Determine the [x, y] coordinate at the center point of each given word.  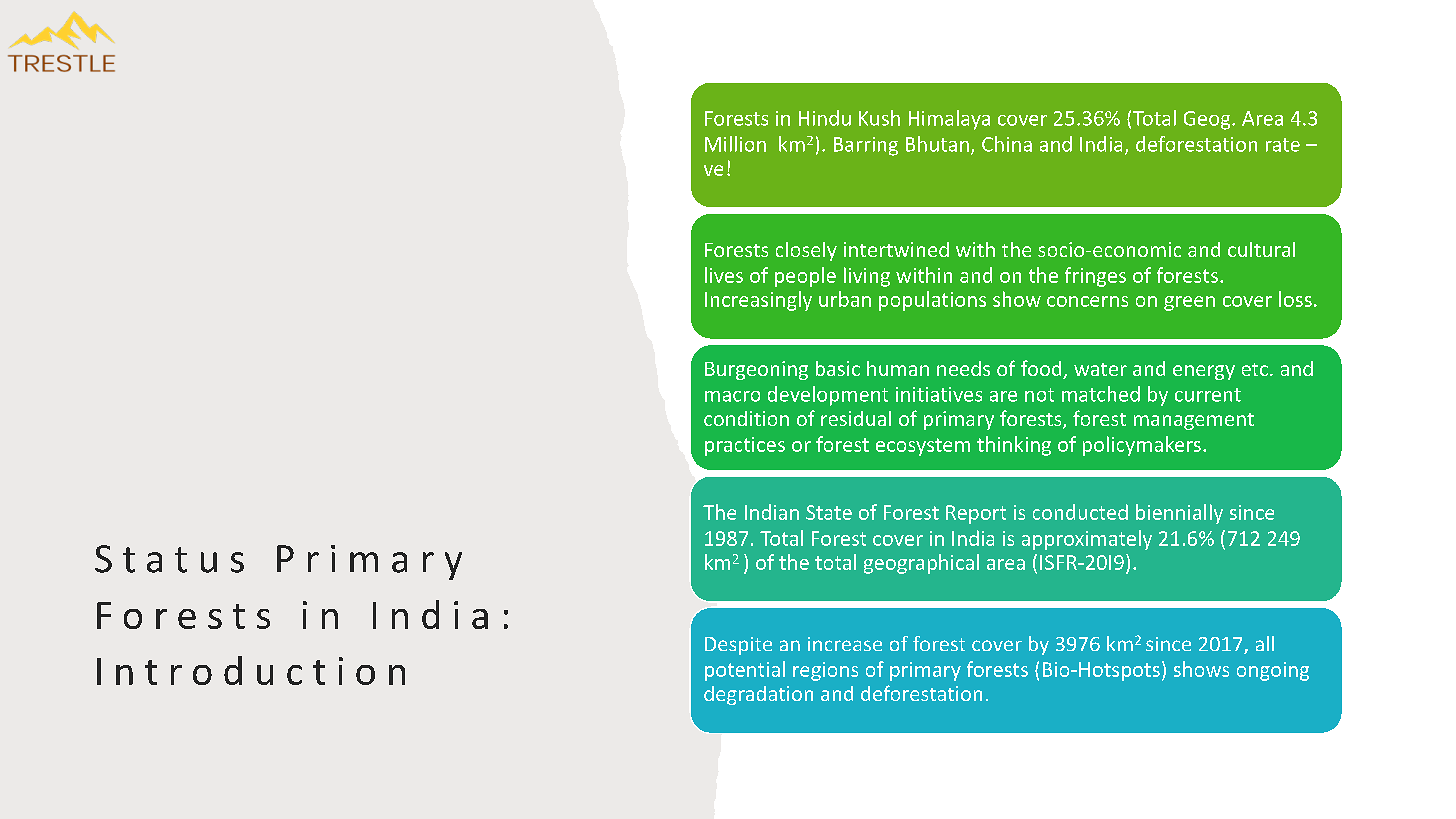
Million [735, 144]
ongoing [1273, 671]
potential [745, 671]
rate [1283, 145]
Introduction [251, 670]
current [1208, 395]
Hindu [825, 118]
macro [732, 396]
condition [746, 418]
